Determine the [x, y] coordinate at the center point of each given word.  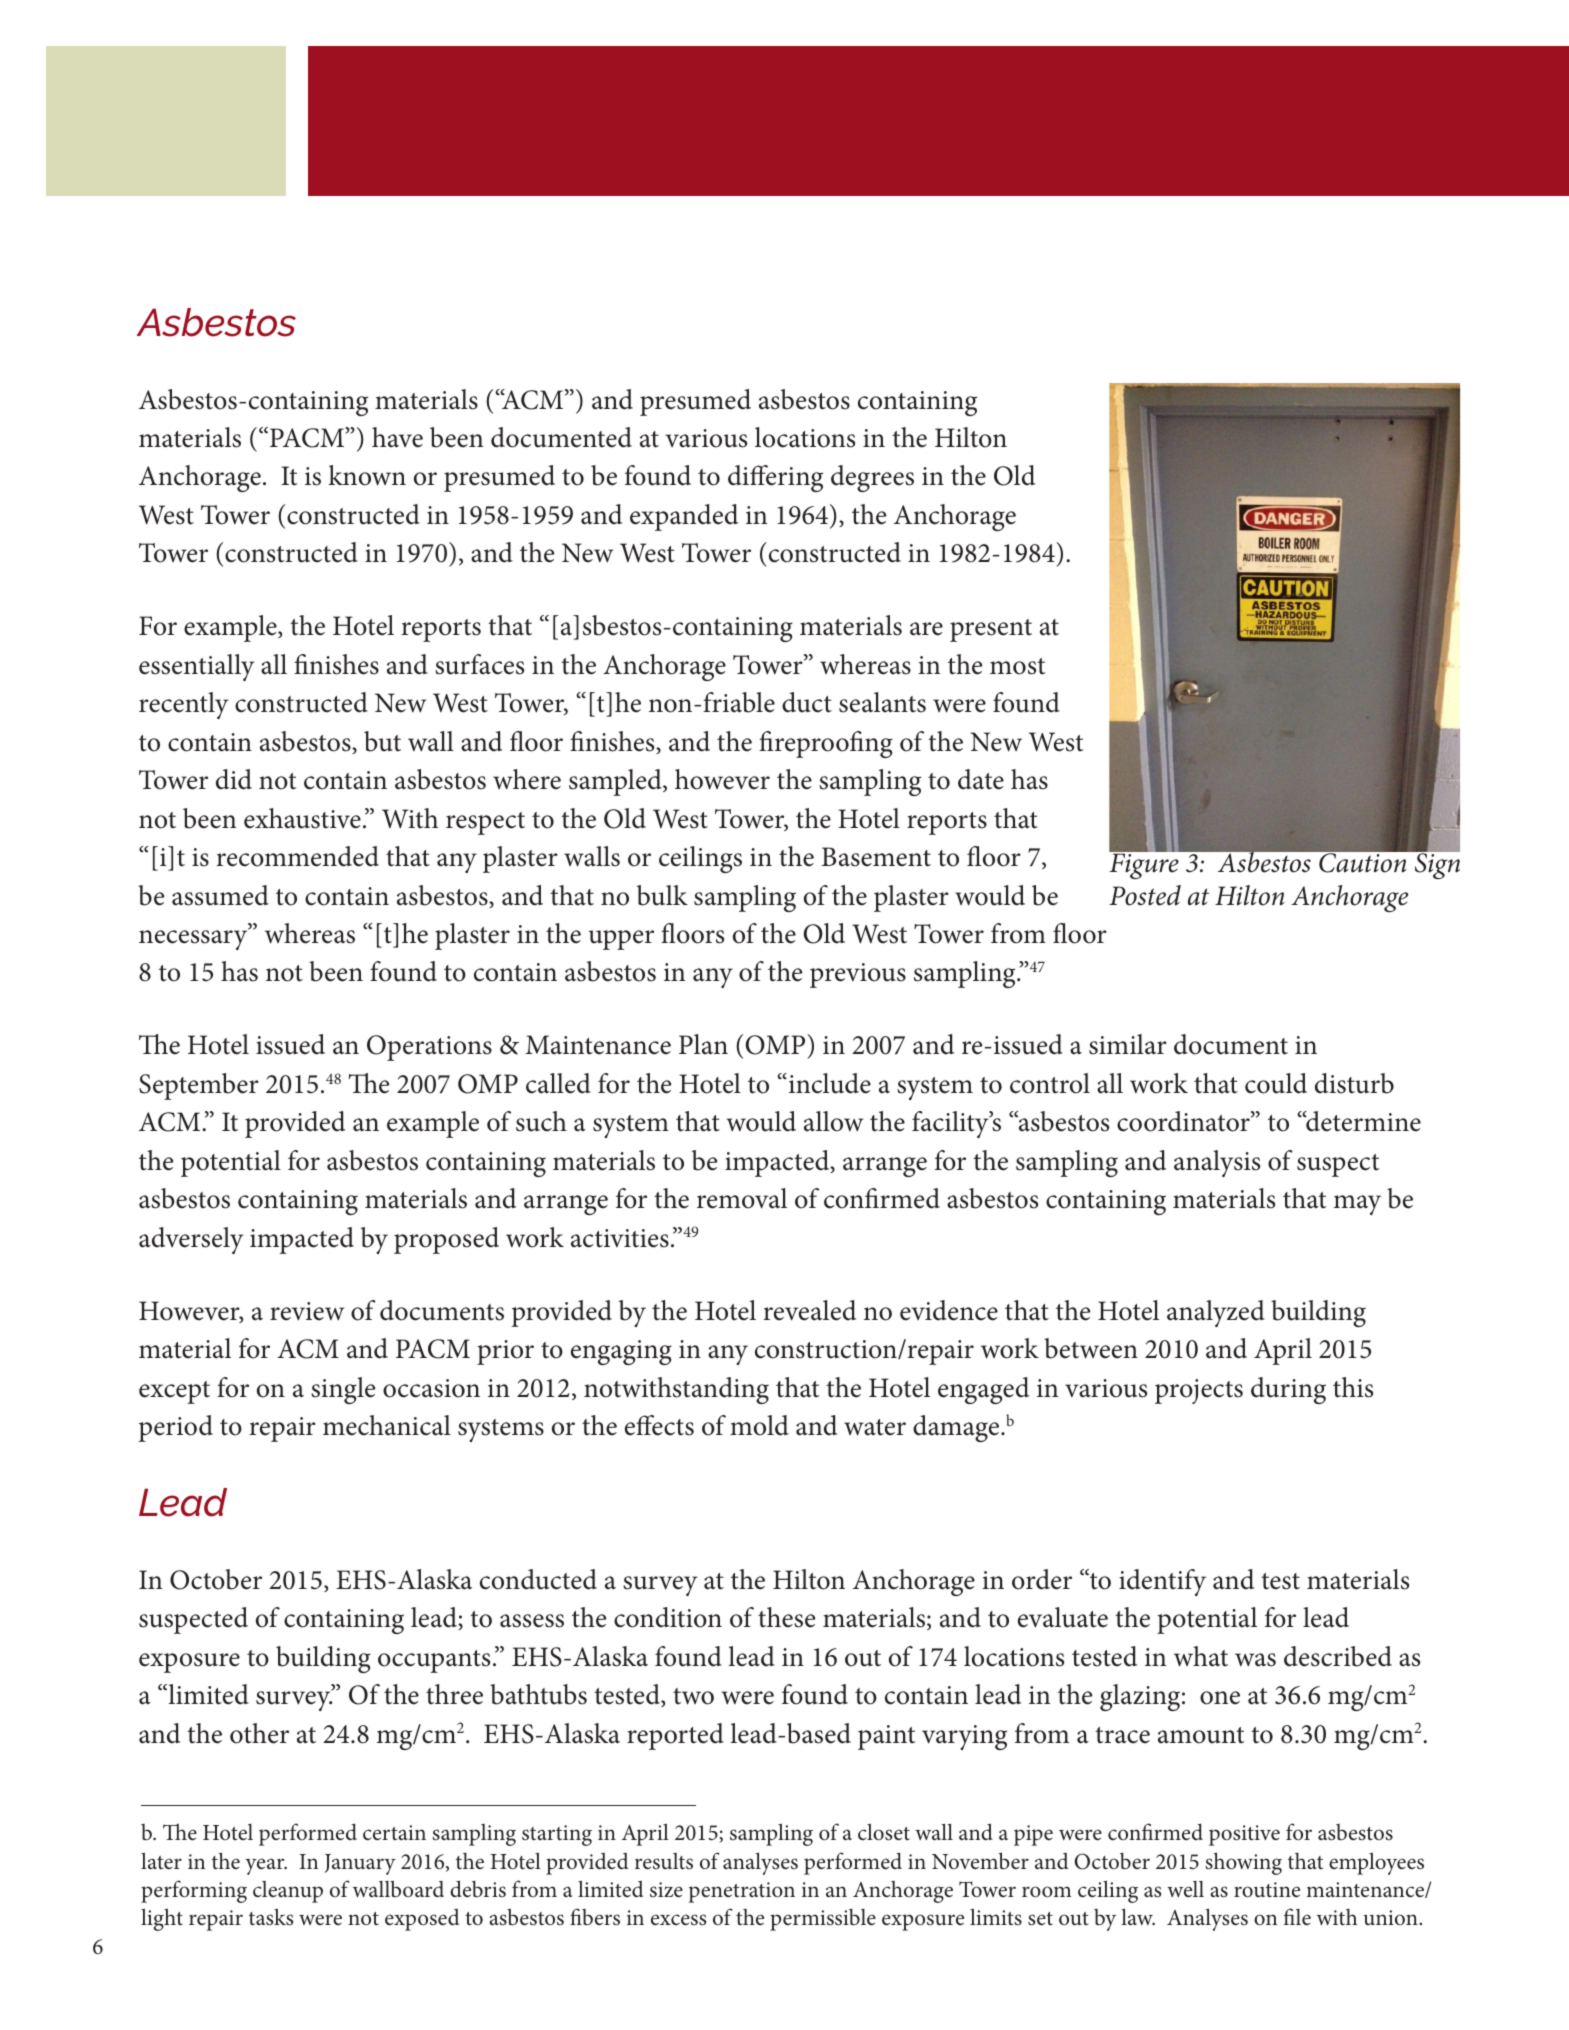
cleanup [288, 1892]
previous [858, 975]
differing [775, 478]
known [367, 475]
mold [759, 1425]
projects [1199, 1391]
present [991, 630]
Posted [1145, 895]
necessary [194, 939]
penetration [742, 1892]
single [343, 1390]
